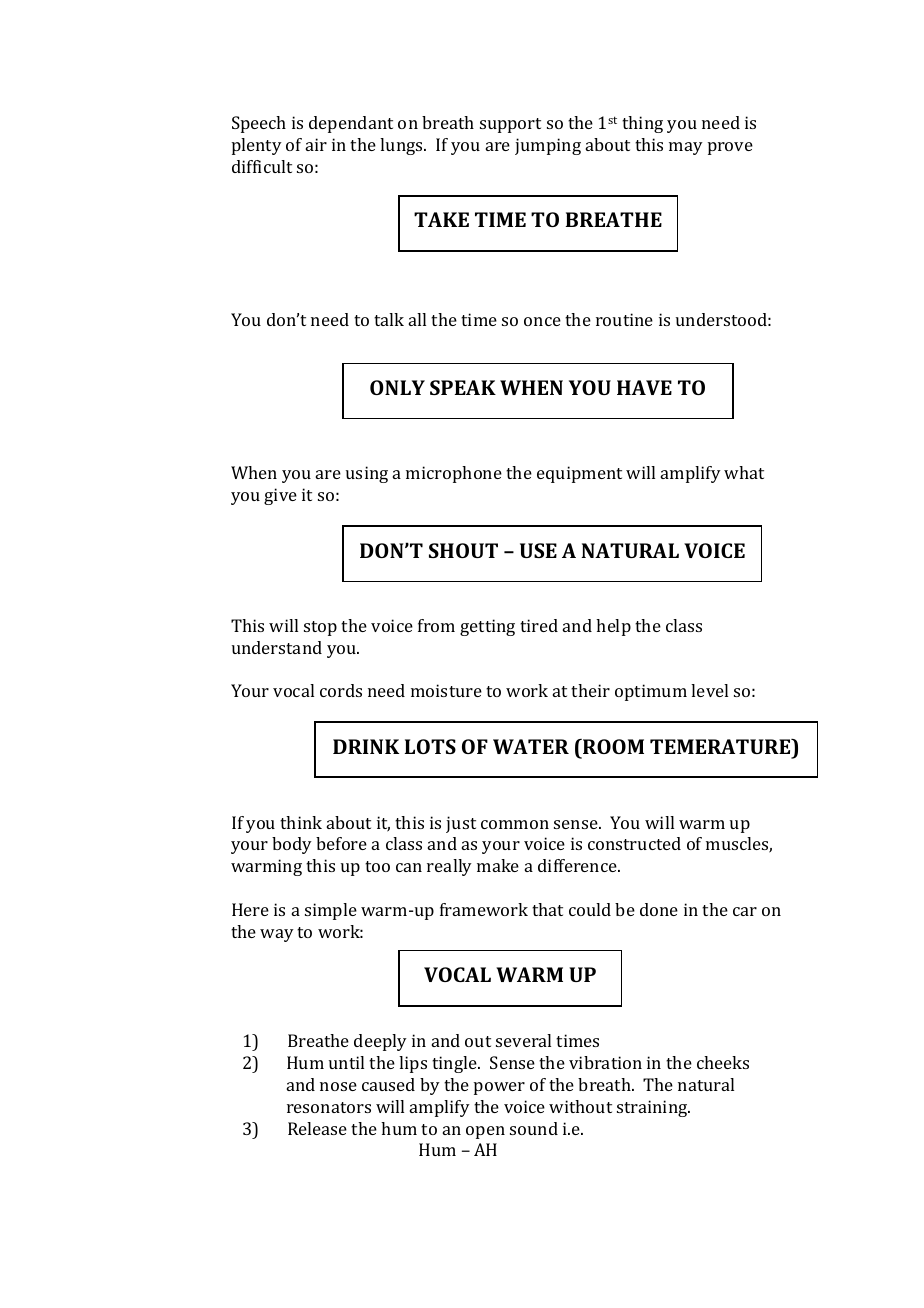  Describe the element at coordinates (397, 387) in the screenshot. I see `ONLY` at that location.
